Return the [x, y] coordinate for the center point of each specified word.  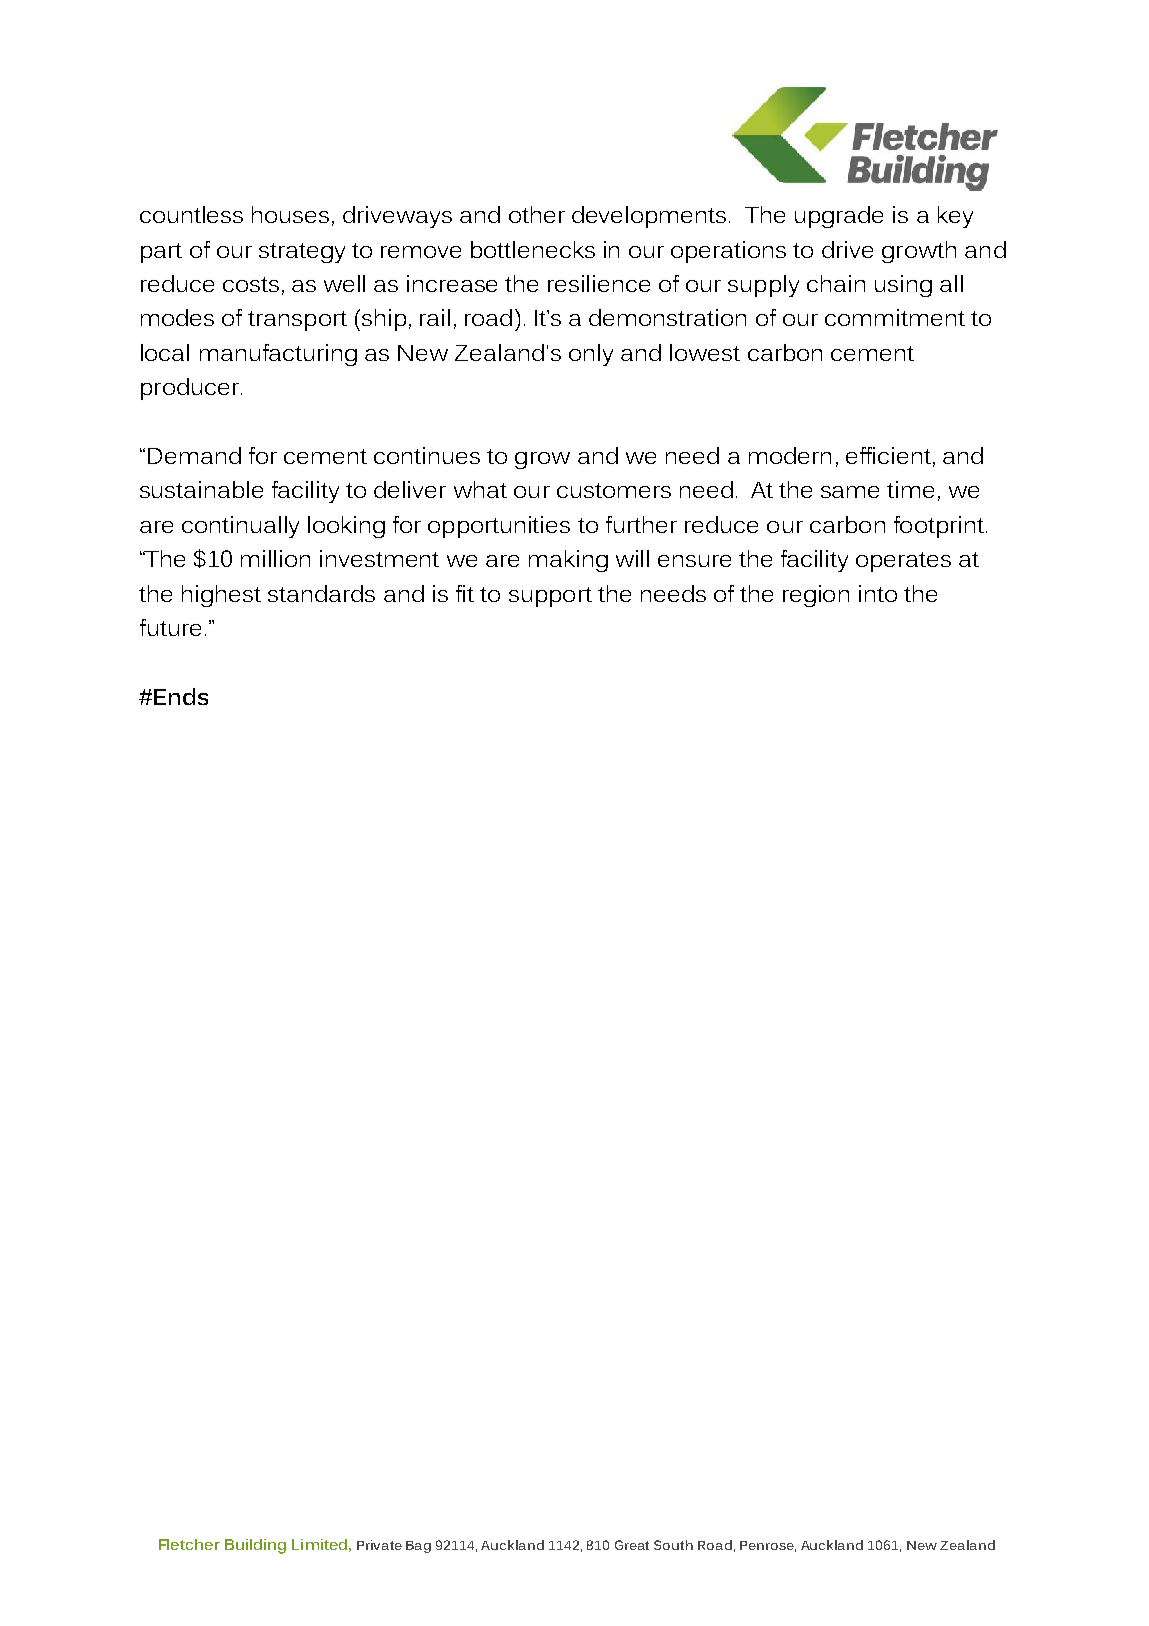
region [816, 596]
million [275, 558]
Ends [181, 696]
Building [255, 1546]
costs [251, 284]
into [878, 593]
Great [632, 1545]
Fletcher [189, 1544]
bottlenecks [533, 249]
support [550, 597]
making [568, 561]
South [673, 1545]
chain [836, 283]
